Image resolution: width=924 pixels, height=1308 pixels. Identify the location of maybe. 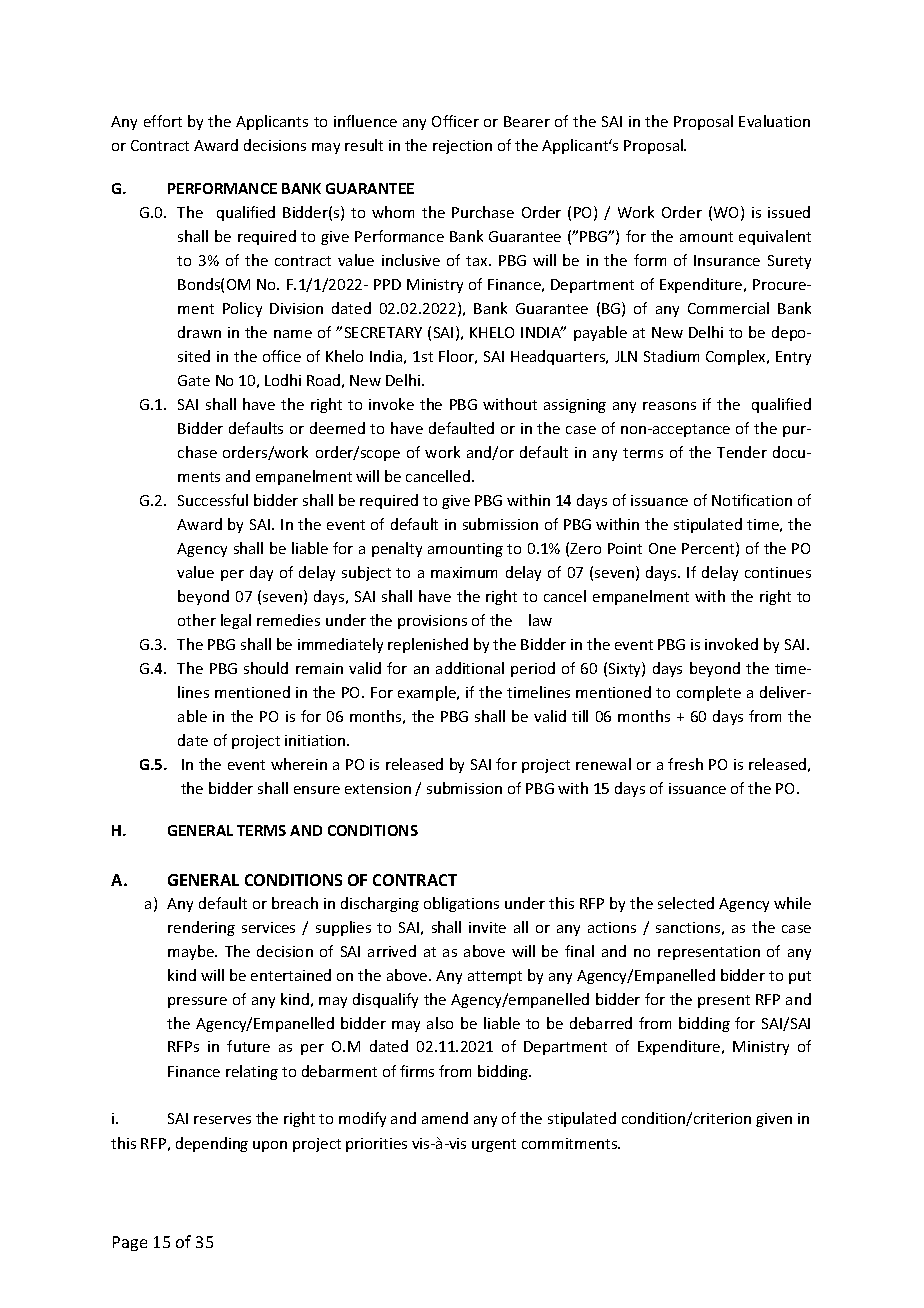
(192, 952).
